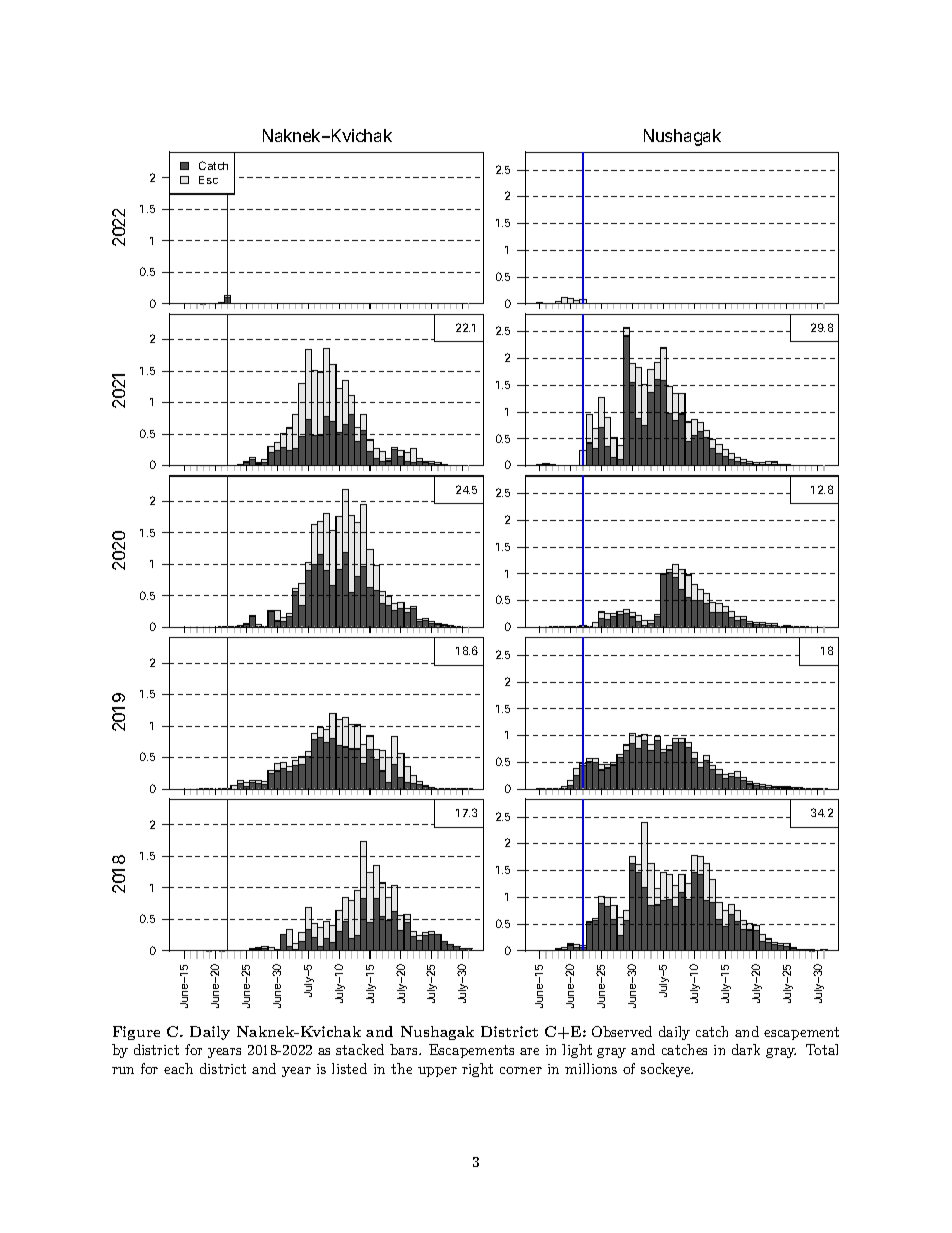 This document has height=1233, width=952. Describe the element at coordinates (123, 1070) in the document. I see `run` at that location.
